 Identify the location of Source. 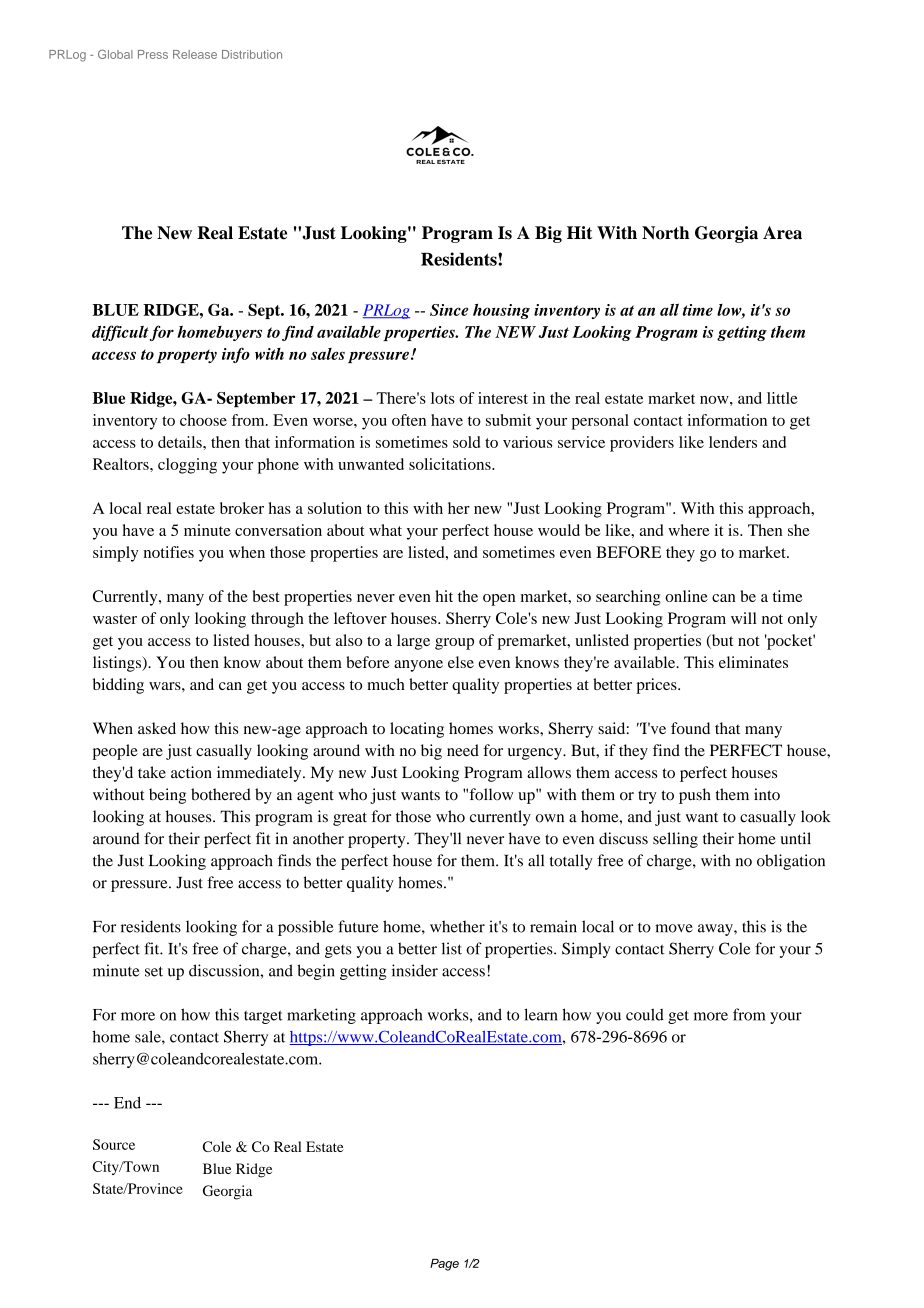
(114, 1144).
